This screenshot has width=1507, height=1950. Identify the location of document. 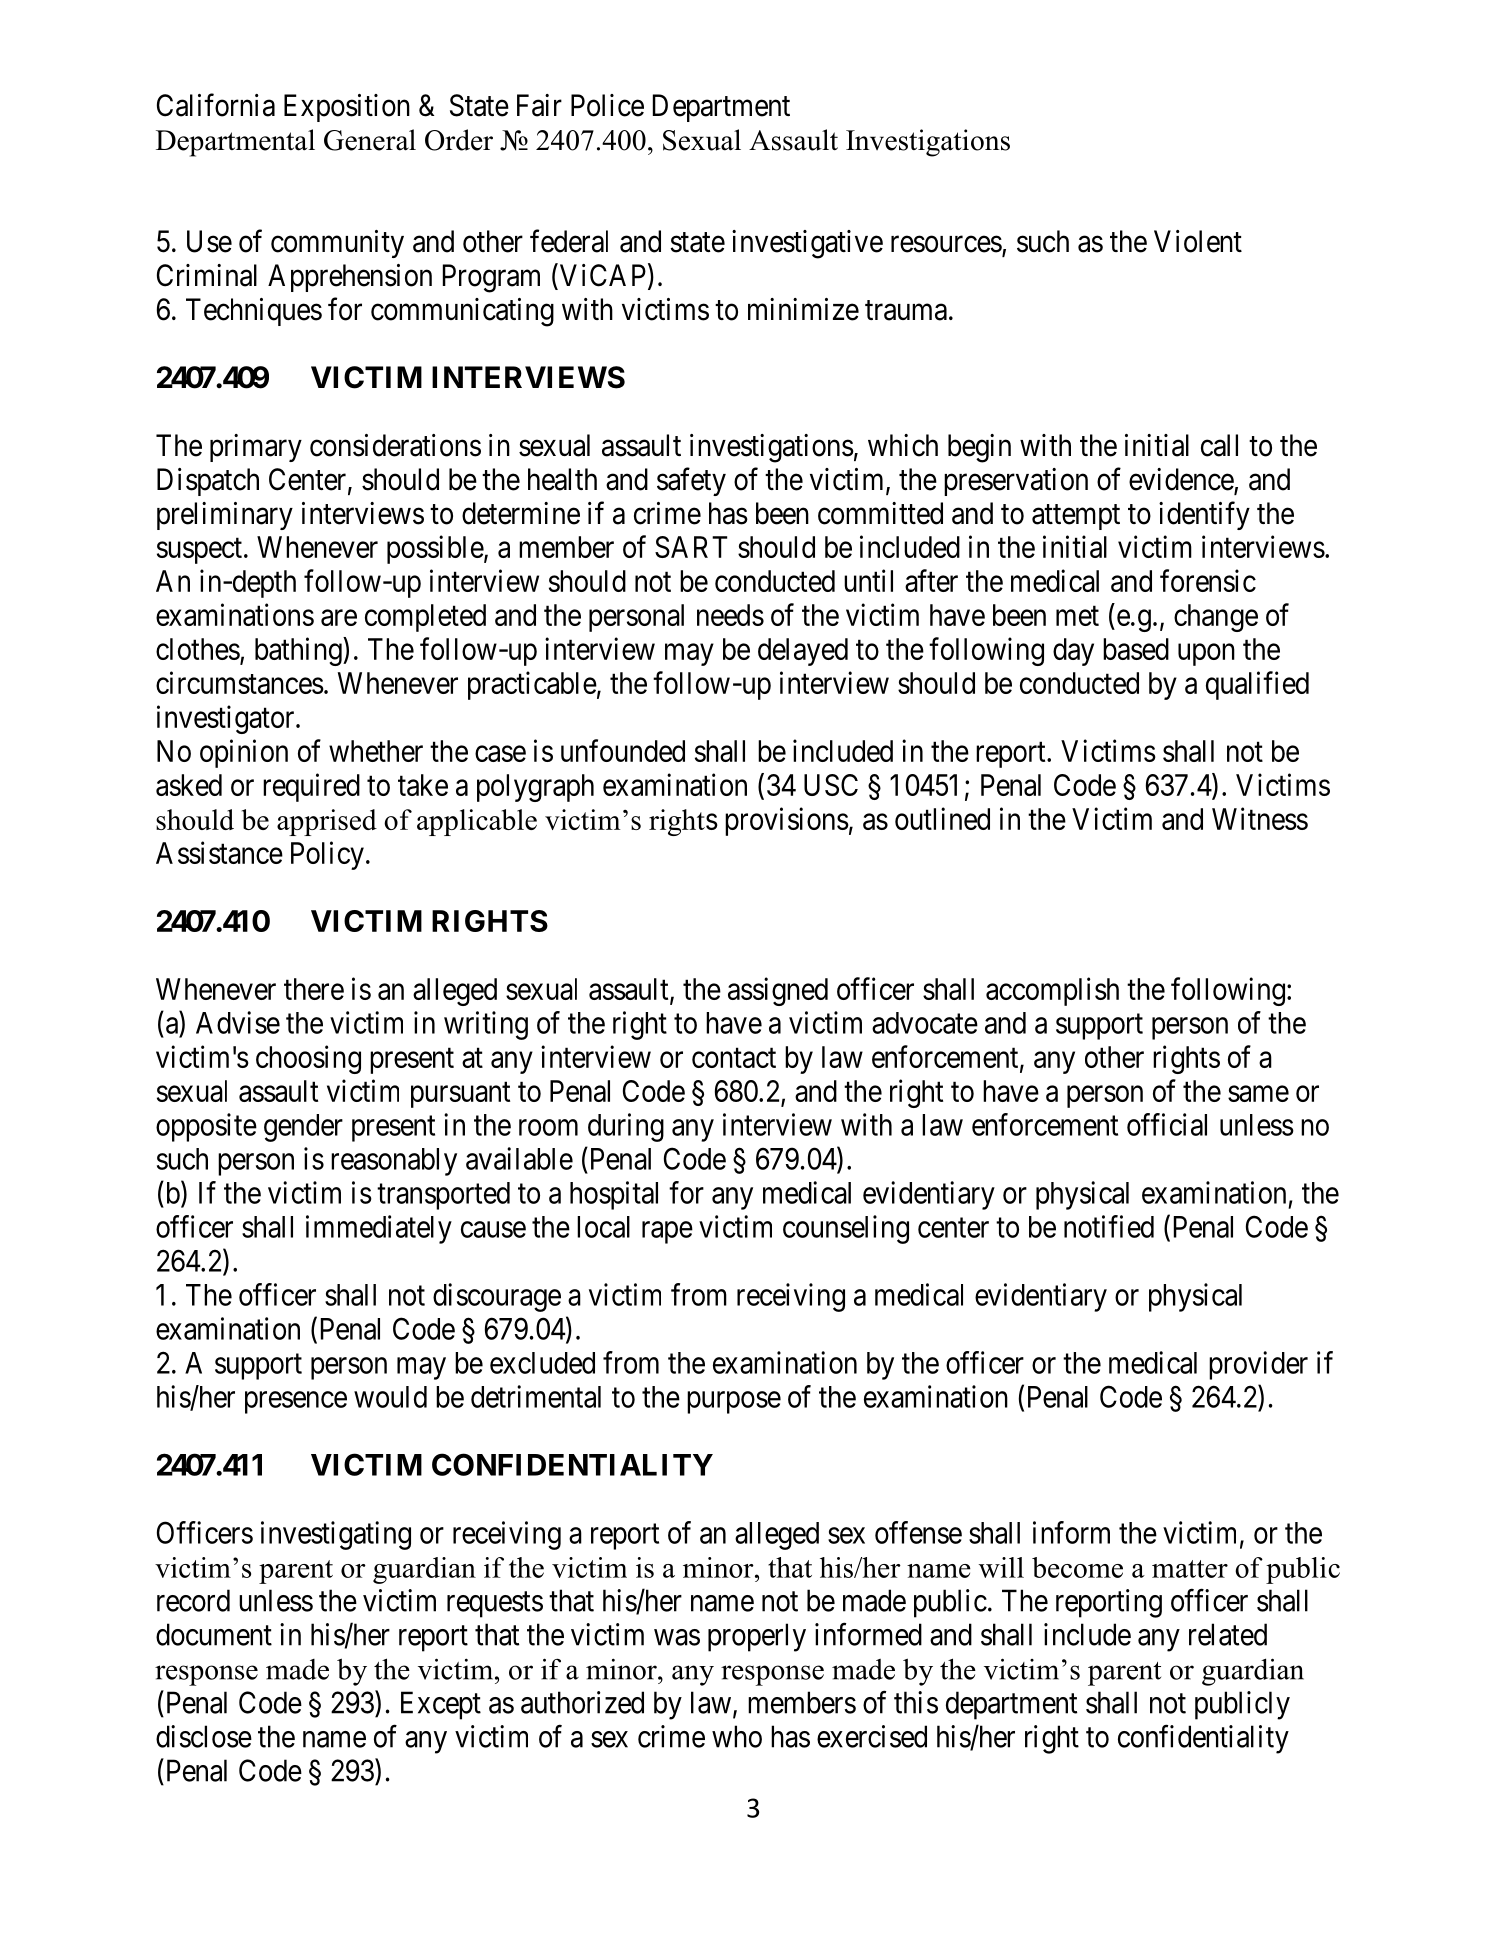
(214, 1634).
